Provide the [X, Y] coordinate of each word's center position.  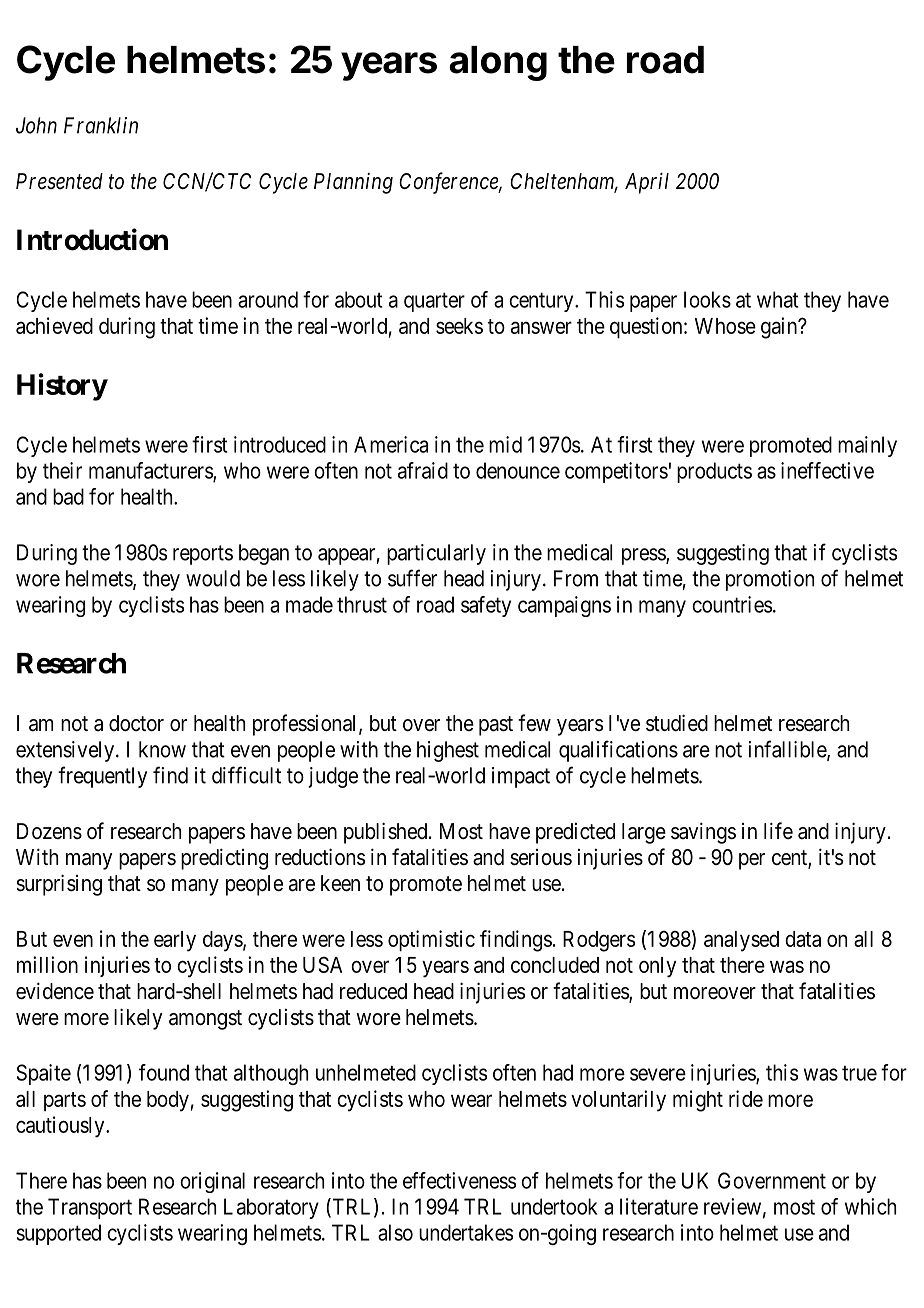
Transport [90, 1208]
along [498, 63]
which [870, 1206]
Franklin [101, 125]
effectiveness [459, 1180]
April [647, 183]
